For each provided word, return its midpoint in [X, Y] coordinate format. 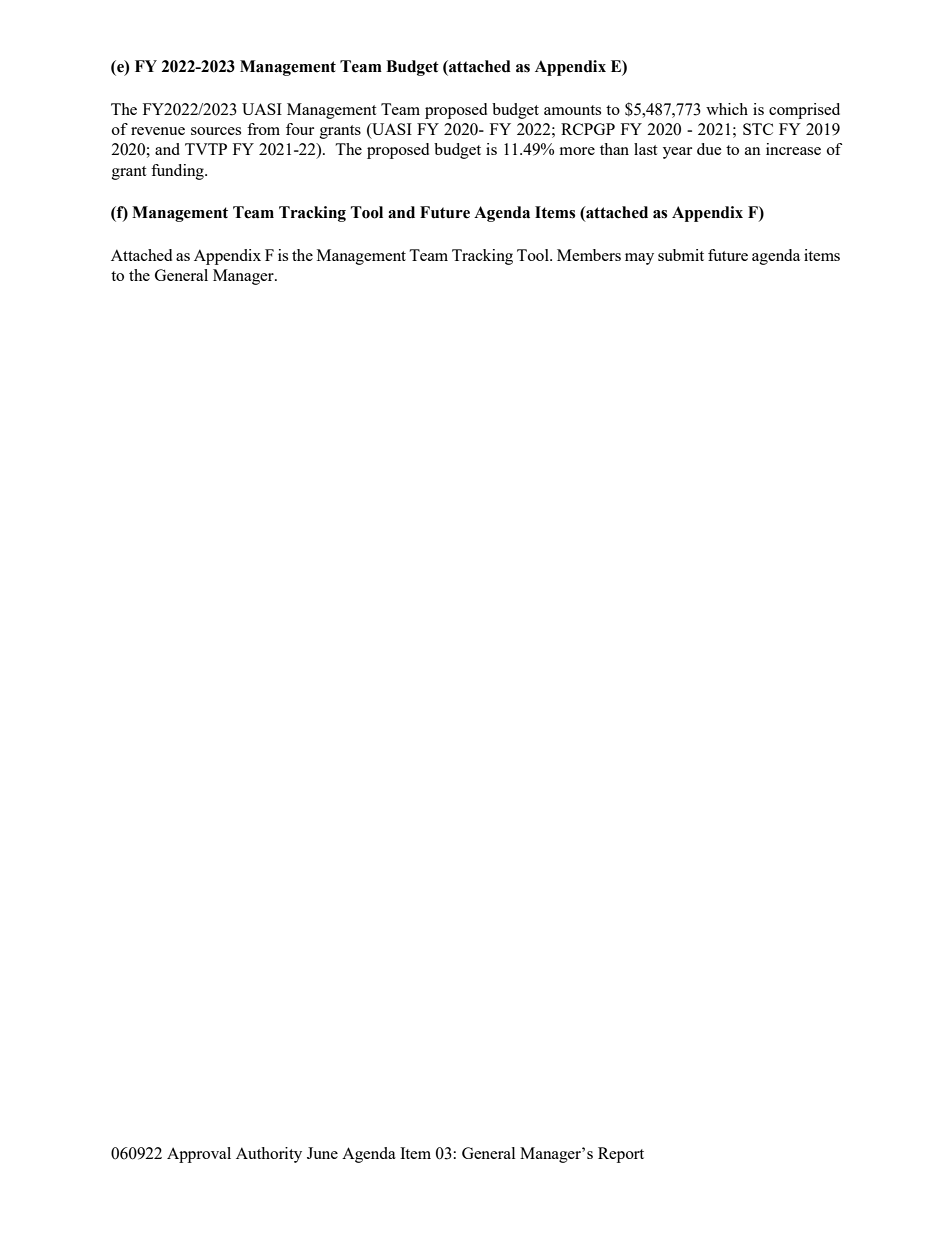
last [645, 149]
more [577, 151]
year [677, 153]
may [639, 259]
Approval [199, 1155]
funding [178, 172]
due [709, 149]
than [614, 149]
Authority [269, 1155]
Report [621, 1155]
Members [589, 255]
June [322, 1153]
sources [216, 131]
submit [681, 255]
